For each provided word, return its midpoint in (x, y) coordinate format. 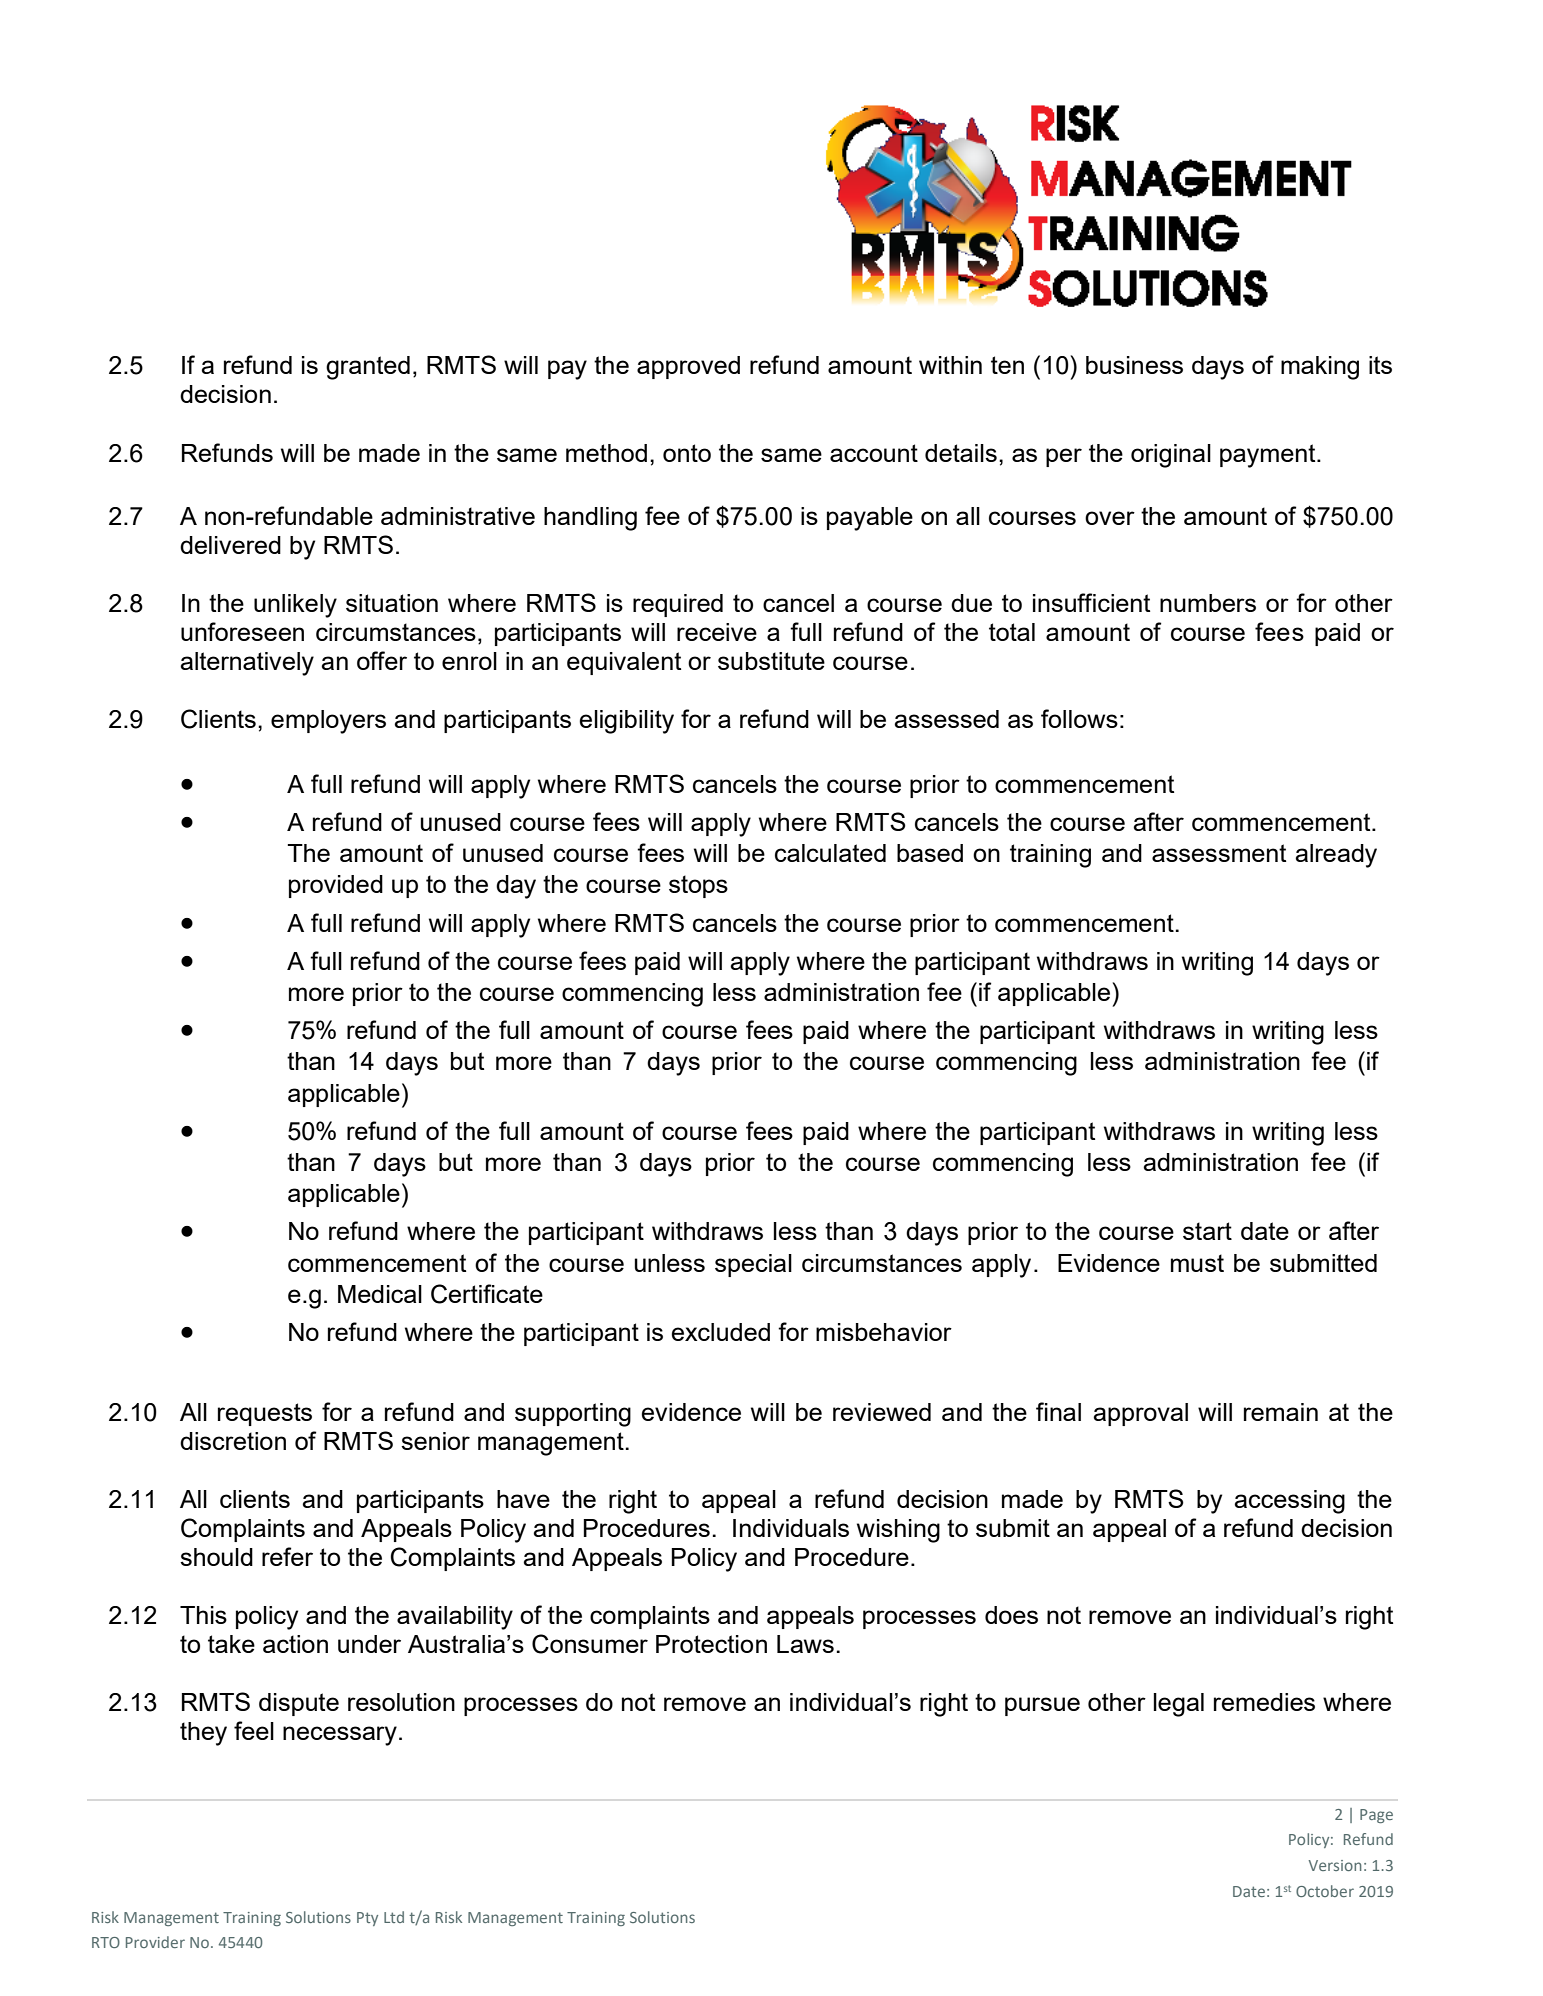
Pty (367, 1919)
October (1325, 1891)
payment (1269, 456)
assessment (1219, 853)
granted (368, 368)
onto (687, 453)
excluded (720, 1332)
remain (1281, 1412)
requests (265, 1414)
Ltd (394, 1917)
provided (336, 886)
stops (698, 886)
